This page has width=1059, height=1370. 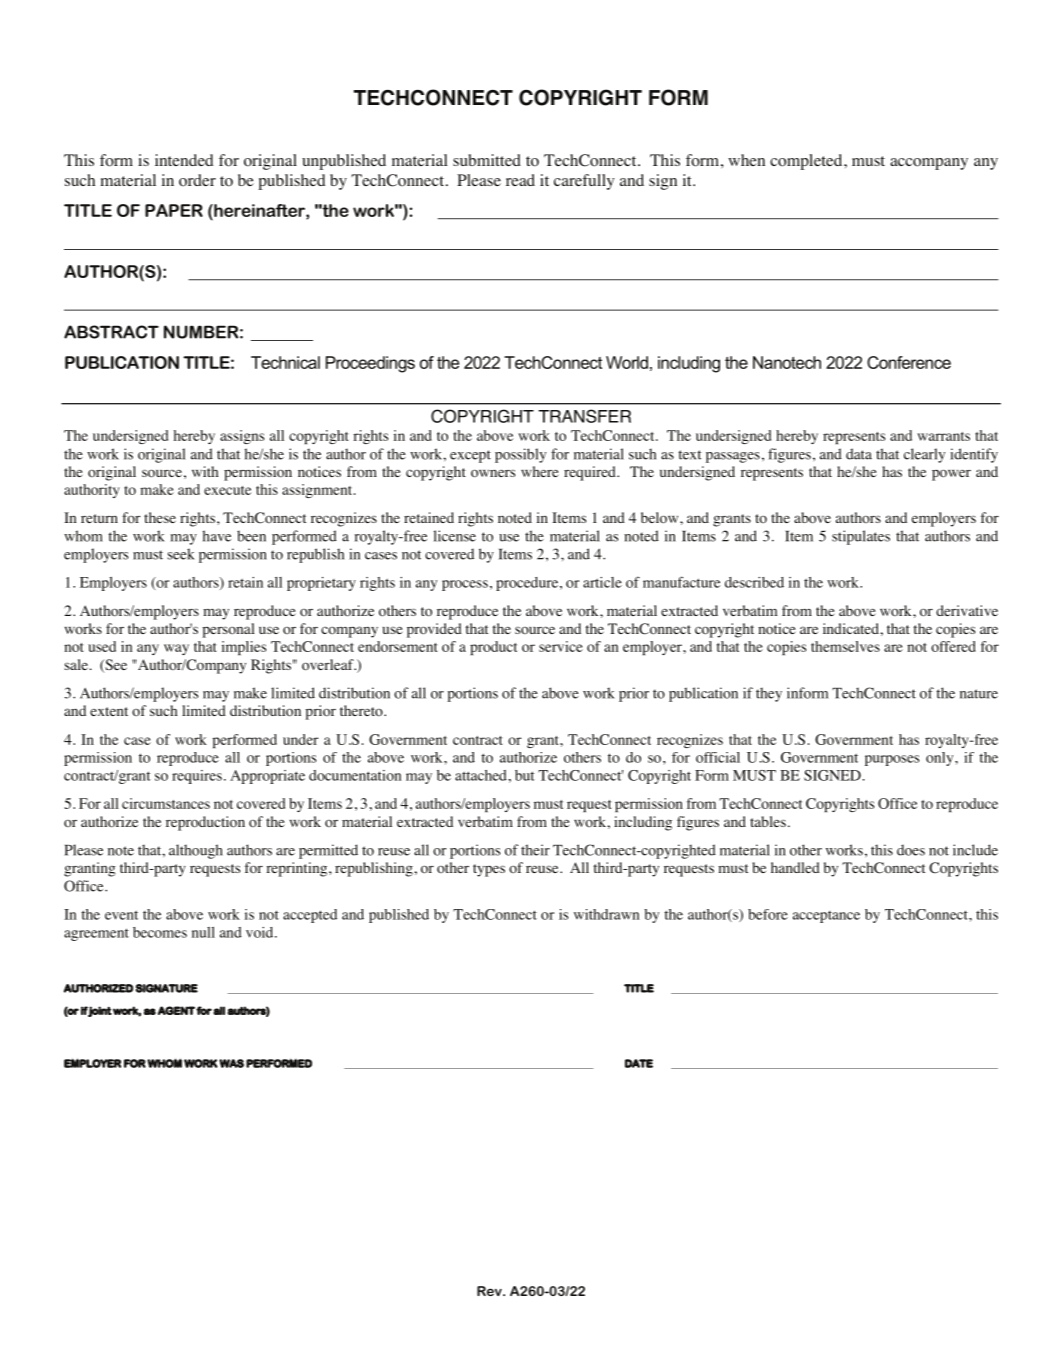 I want to click on Rev, so click(x=490, y=1291).
